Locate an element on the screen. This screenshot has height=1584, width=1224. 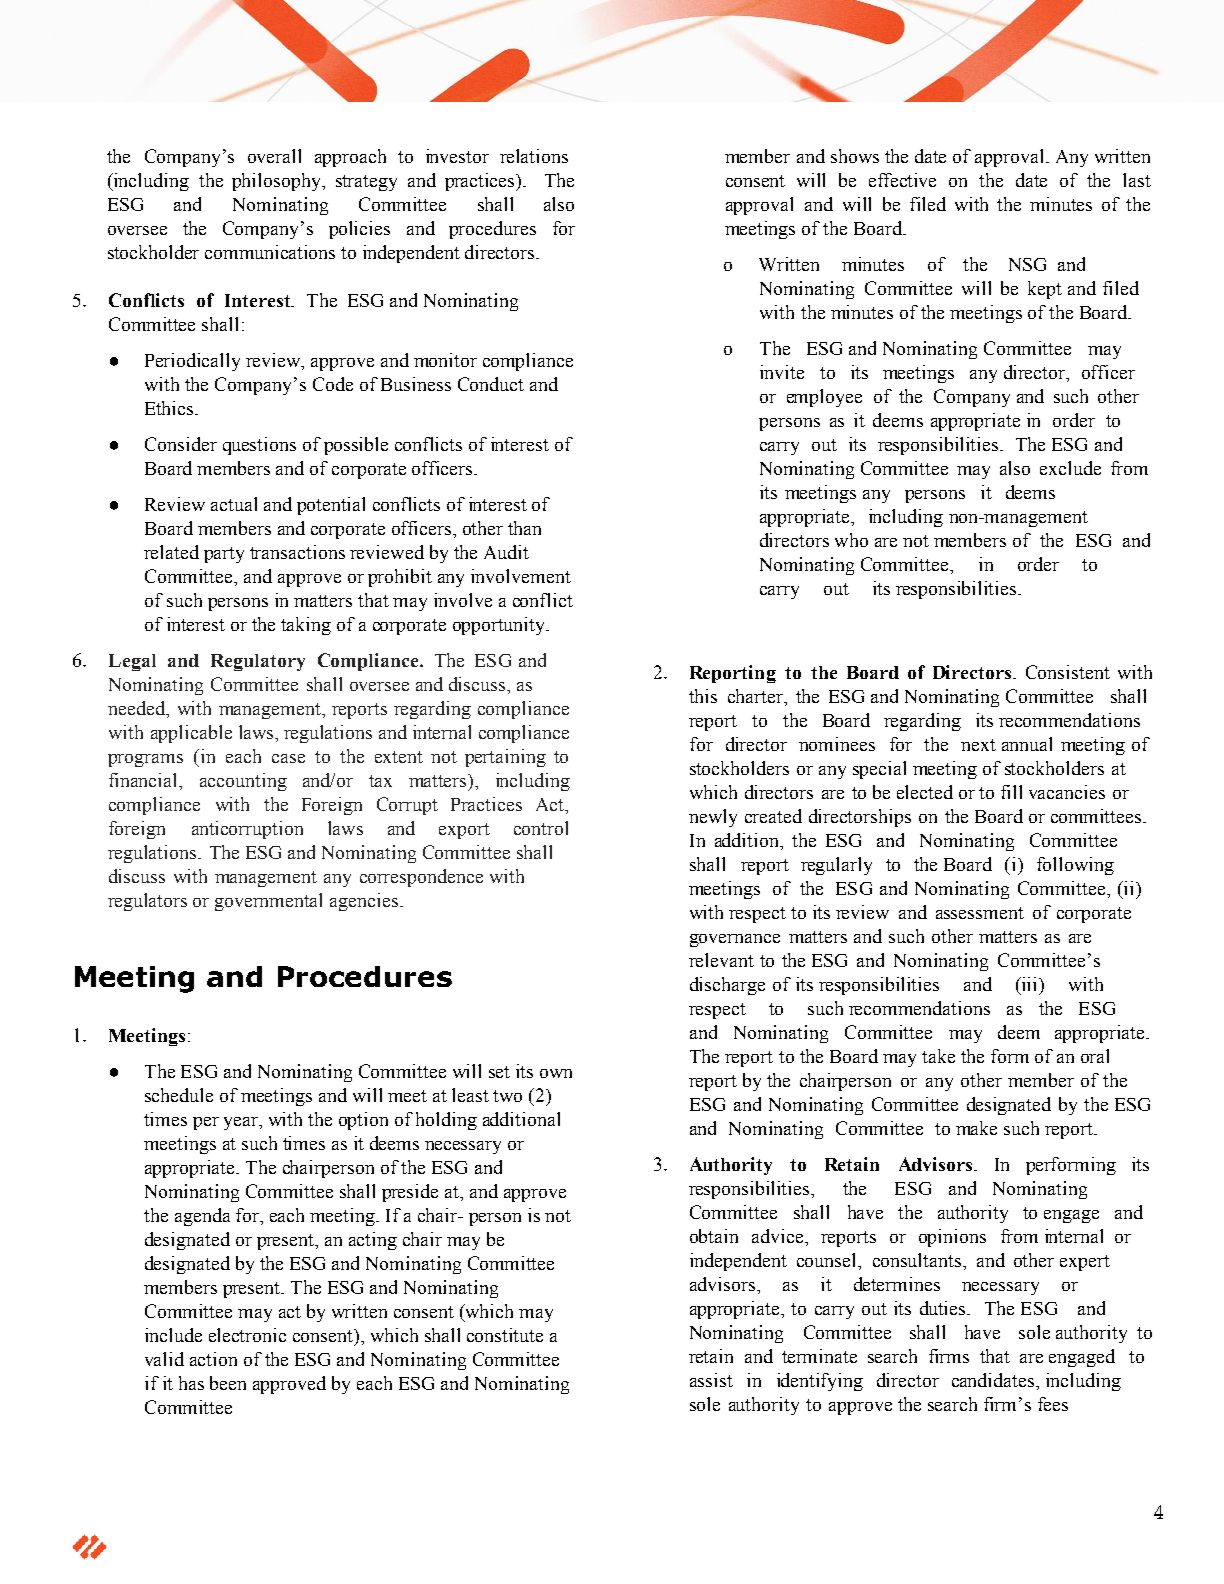
Audit is located at coordinates (506, 552).
